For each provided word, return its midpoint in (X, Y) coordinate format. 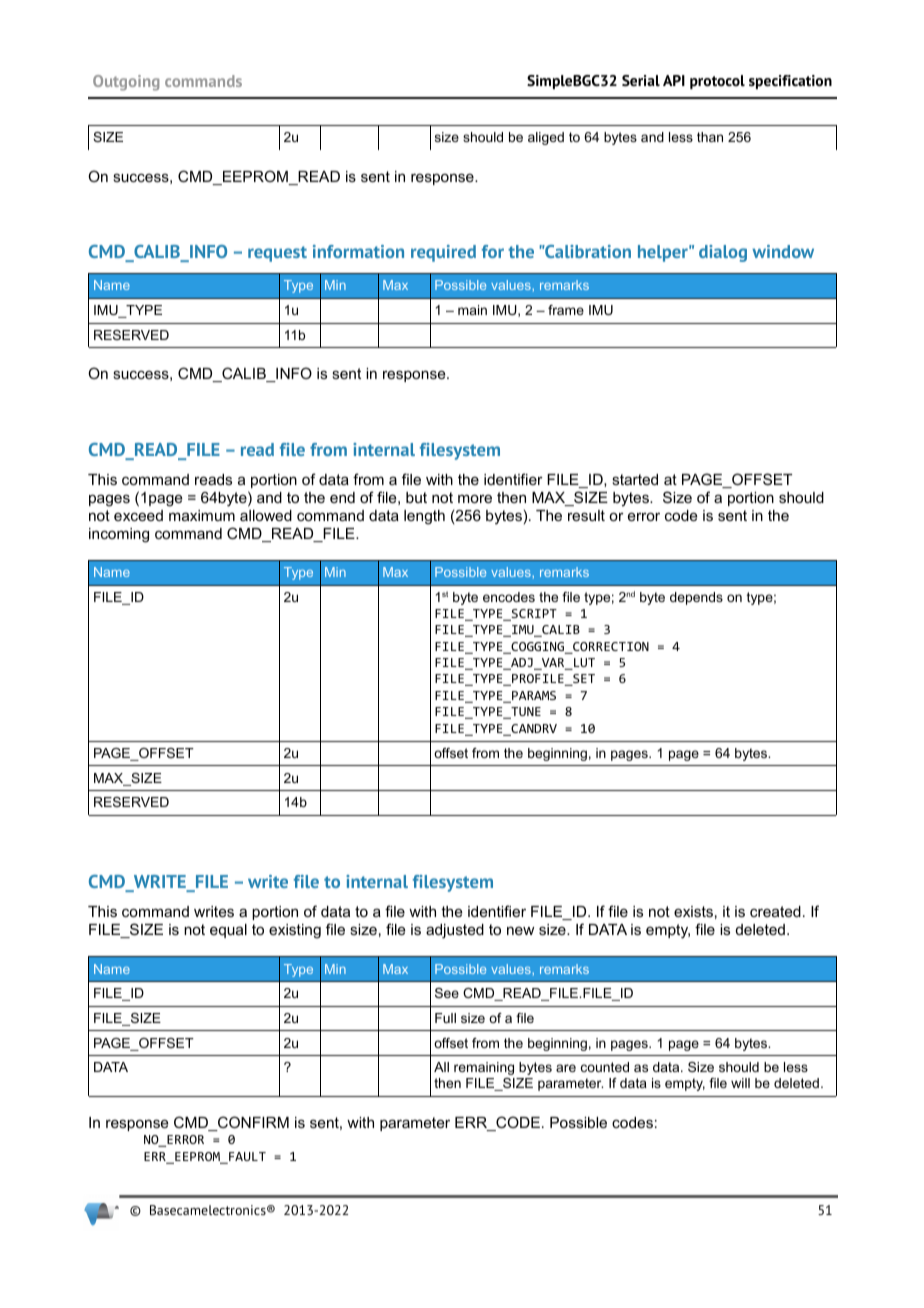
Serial (641, 81)
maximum (202, 515)
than (710, 137)
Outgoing (126, 83)
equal (228, 931)
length (424, 517)
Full (445, 1018)
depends (696, 598)
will (740, 1083)
